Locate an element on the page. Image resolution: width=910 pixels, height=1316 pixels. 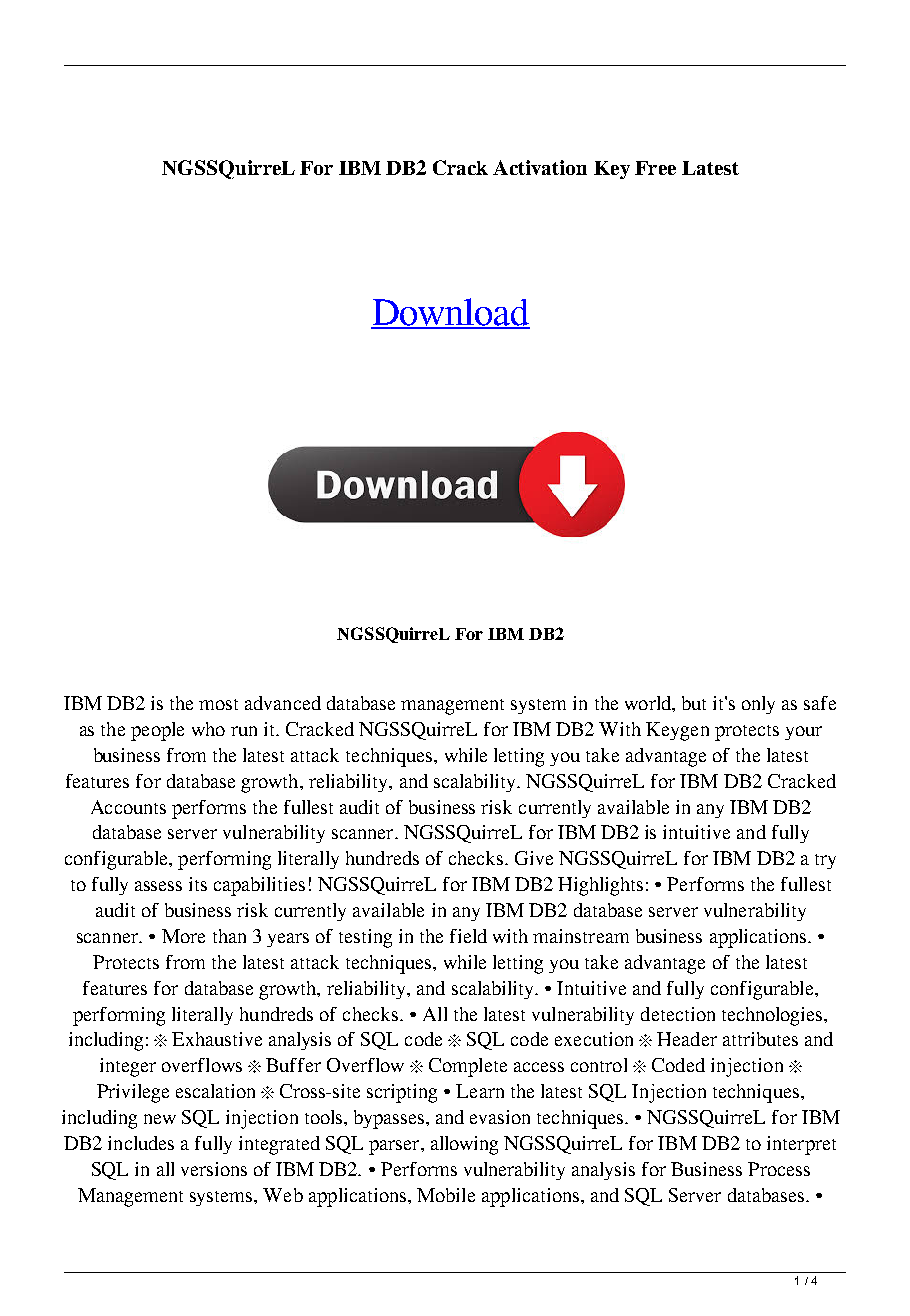
versions is located at coordinates (214, 1169).
